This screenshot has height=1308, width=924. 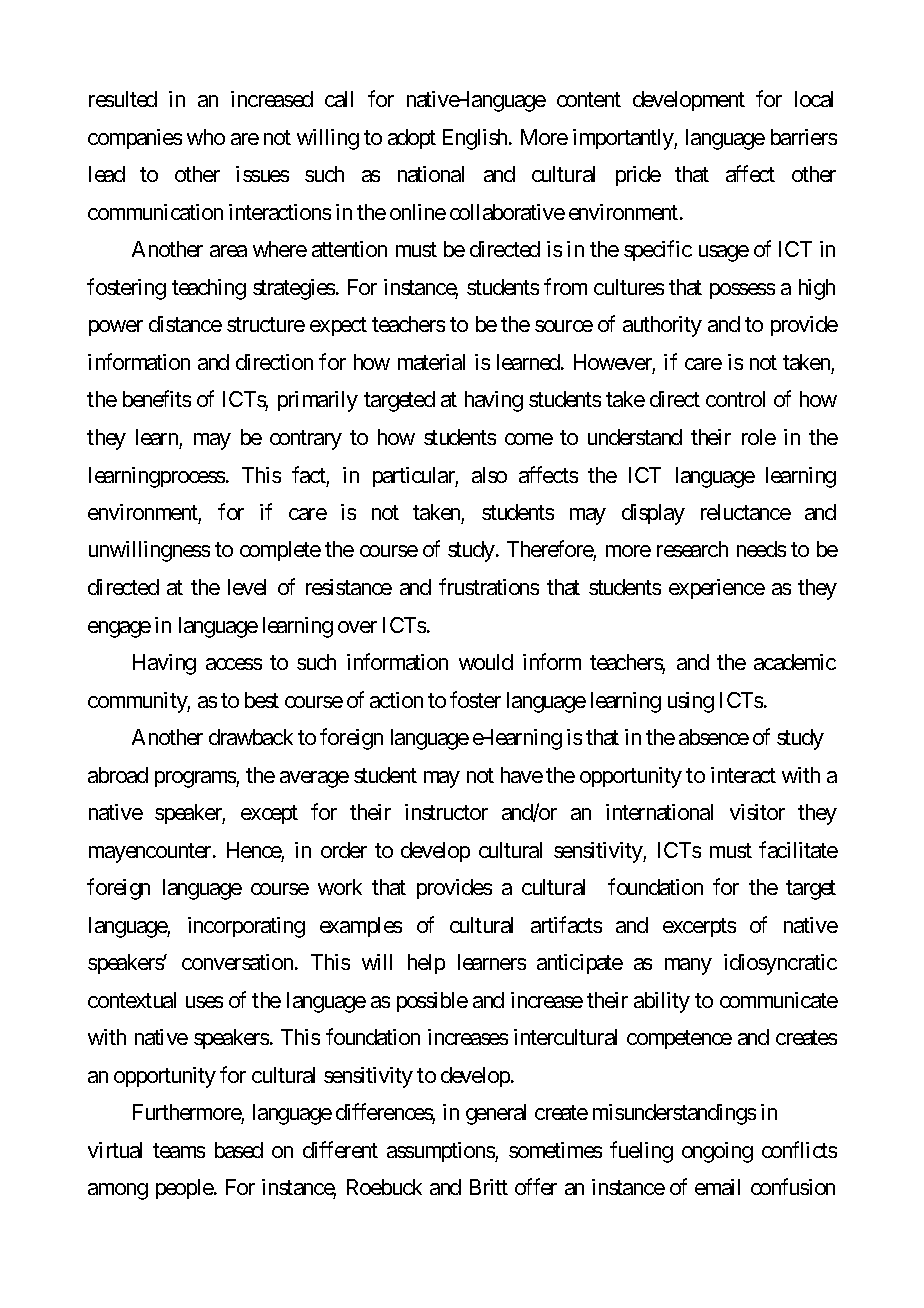 I want to click on teams, so click(x=179, y=1150).
